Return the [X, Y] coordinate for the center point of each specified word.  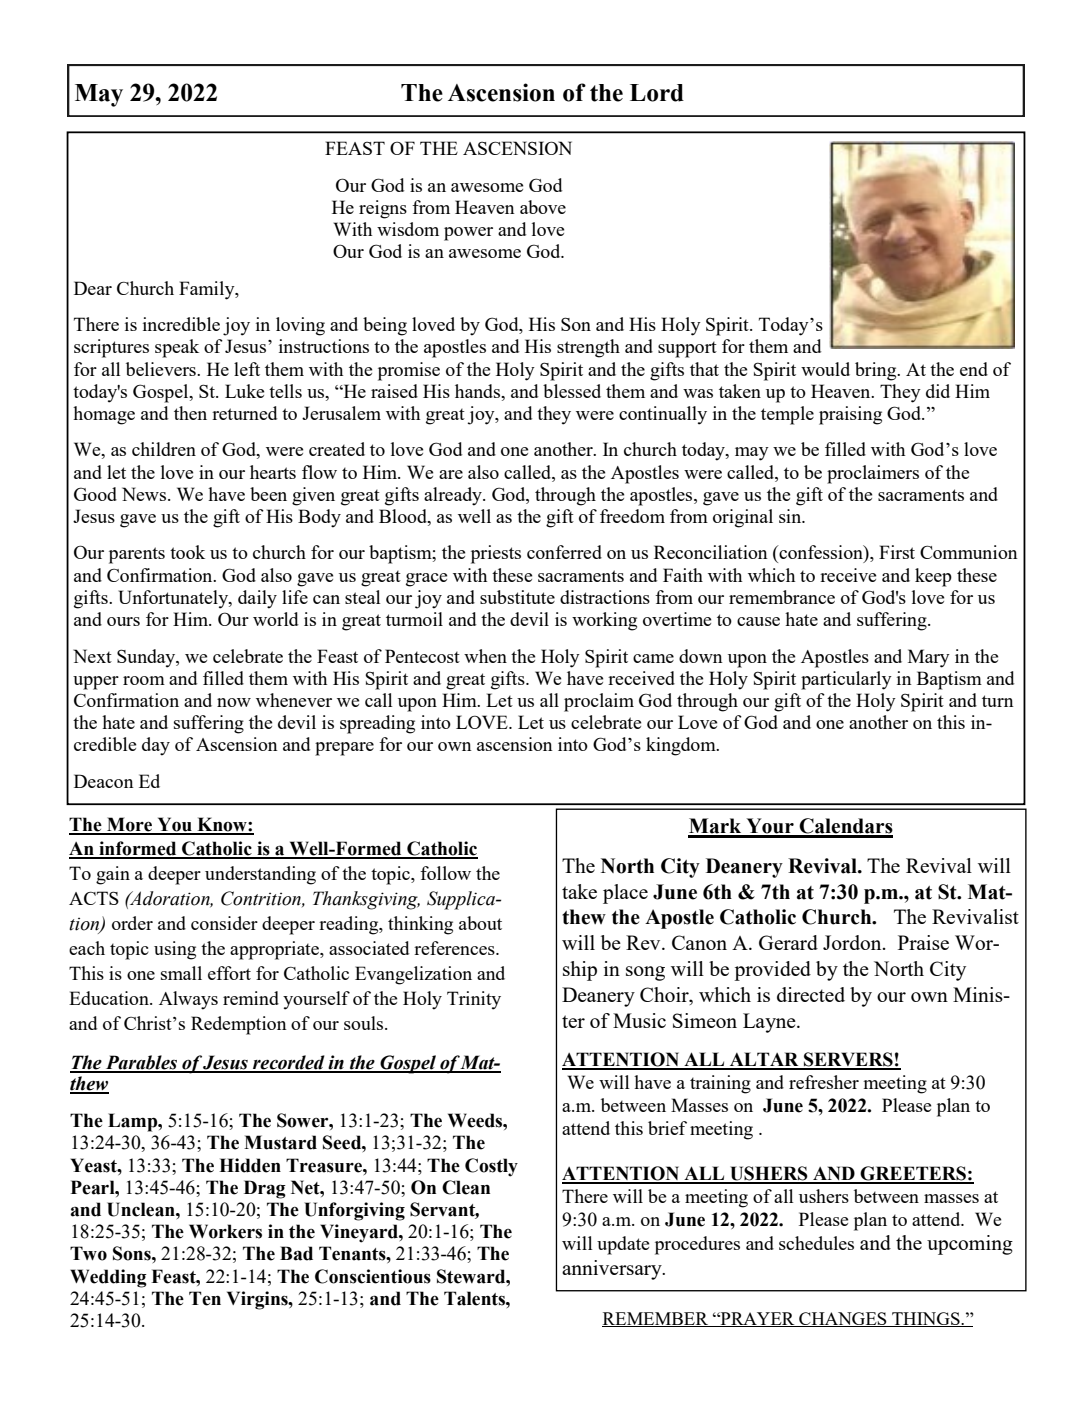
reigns [383, 209]
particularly [846, 680]
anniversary [613, 1270]
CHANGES [843, 1319]
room [144, 680]
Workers [225, 1231]
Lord [657, 93]
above [543, 207]
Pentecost [422, 656]
